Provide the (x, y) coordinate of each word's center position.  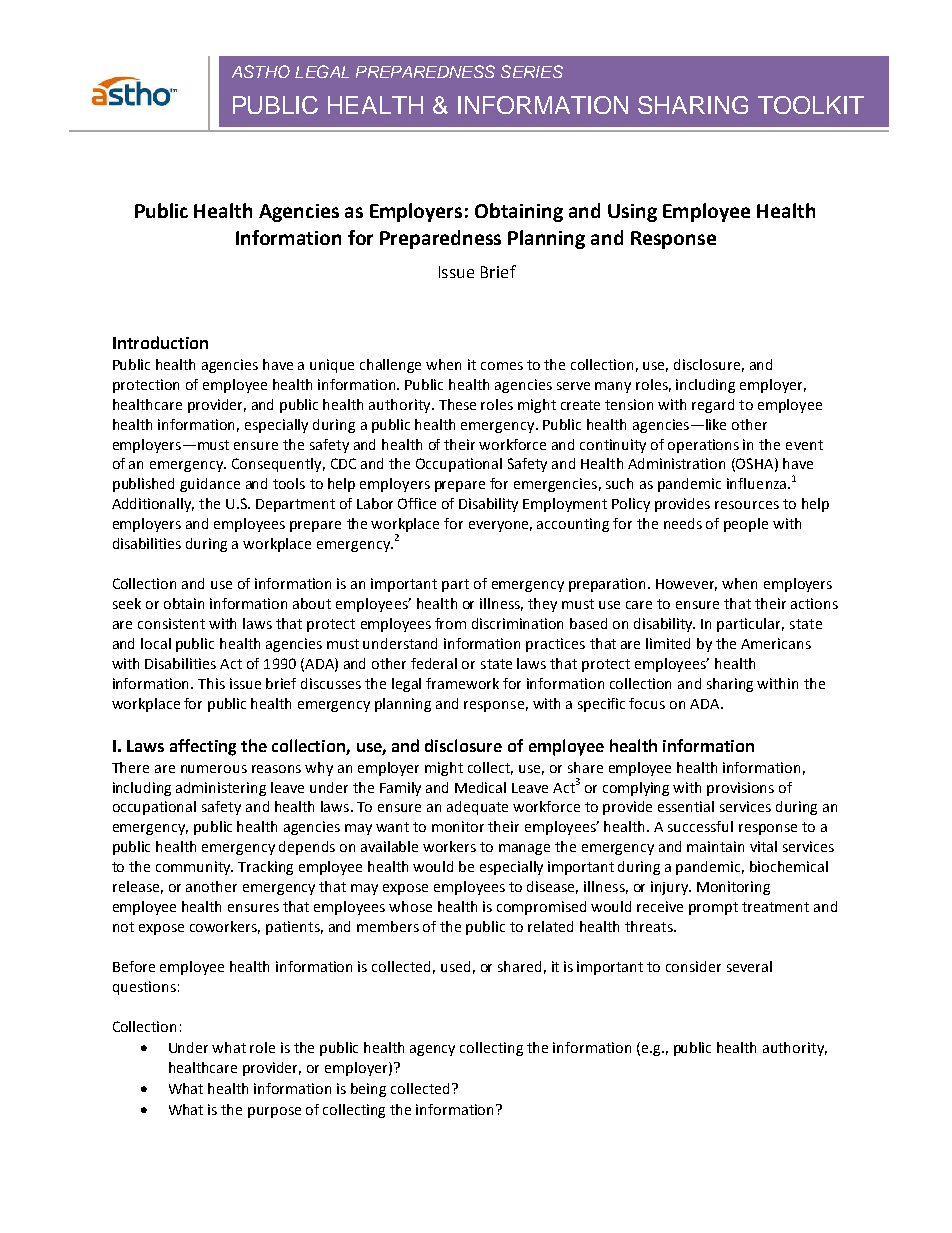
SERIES (532, 71)
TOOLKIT (811, 105)
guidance (210, 485)
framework (462, 683)
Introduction (160, 342)
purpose (274, 1112)
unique (332, 366)
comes (502, 366)
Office (417, 503)
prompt (713, 908)
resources (747, 505)
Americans (776, 643)
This (211, 683)
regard (713, 406)
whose (410, 906)
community (194, 868)
